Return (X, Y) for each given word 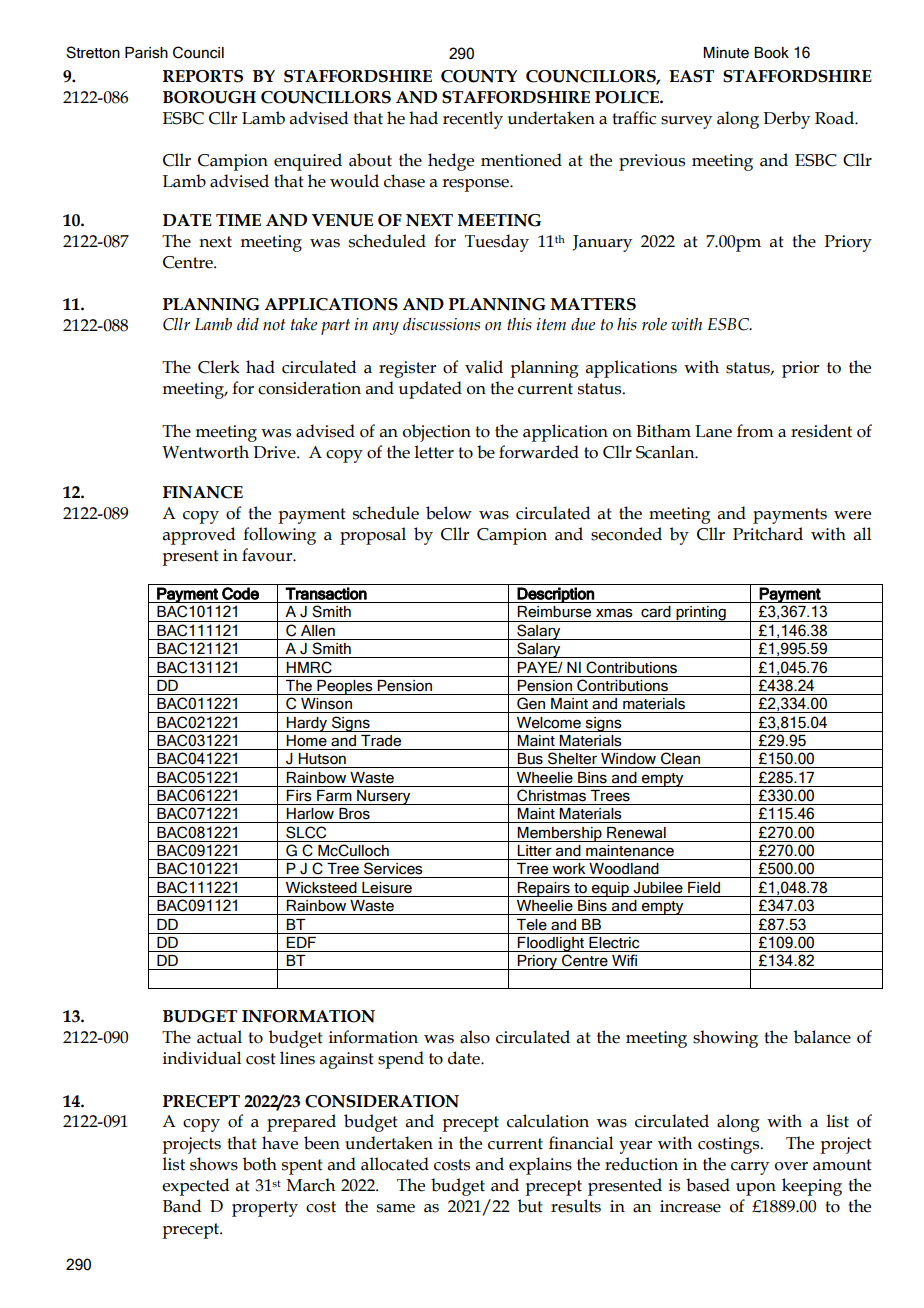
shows (214, 1164)
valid (484, 367)
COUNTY (479, 76)
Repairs (544, 889)
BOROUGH (209, 97)
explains (540, 1166)
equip (610, 889)
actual (219, 1037)
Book (771, 53)
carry (750, 1168)
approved (199, 536)
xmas (614, 613)
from (755, 431)
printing (701, 614)
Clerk (219, 367)
